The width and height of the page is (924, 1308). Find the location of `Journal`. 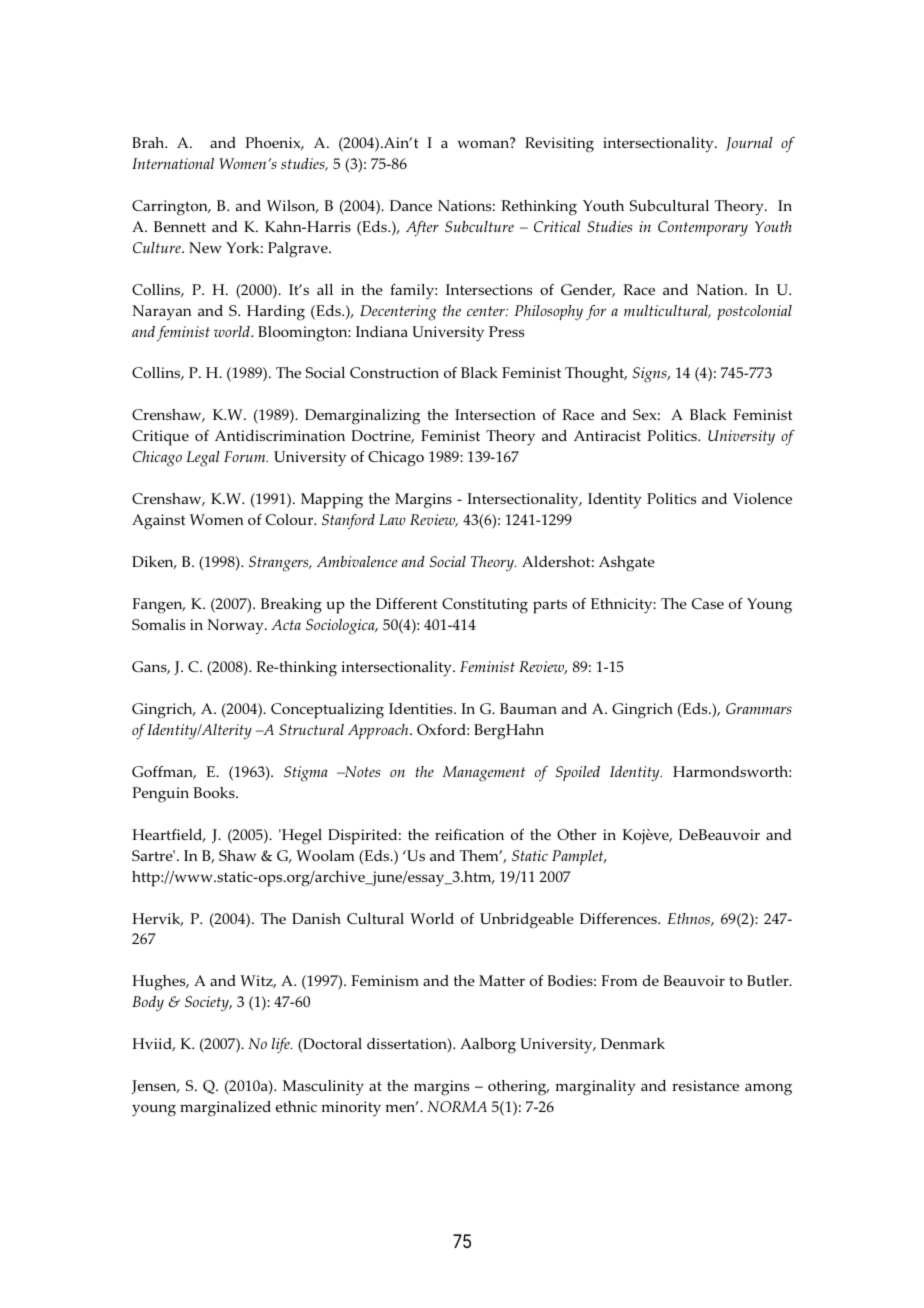

Journal is located at coordinates (749, 144).
